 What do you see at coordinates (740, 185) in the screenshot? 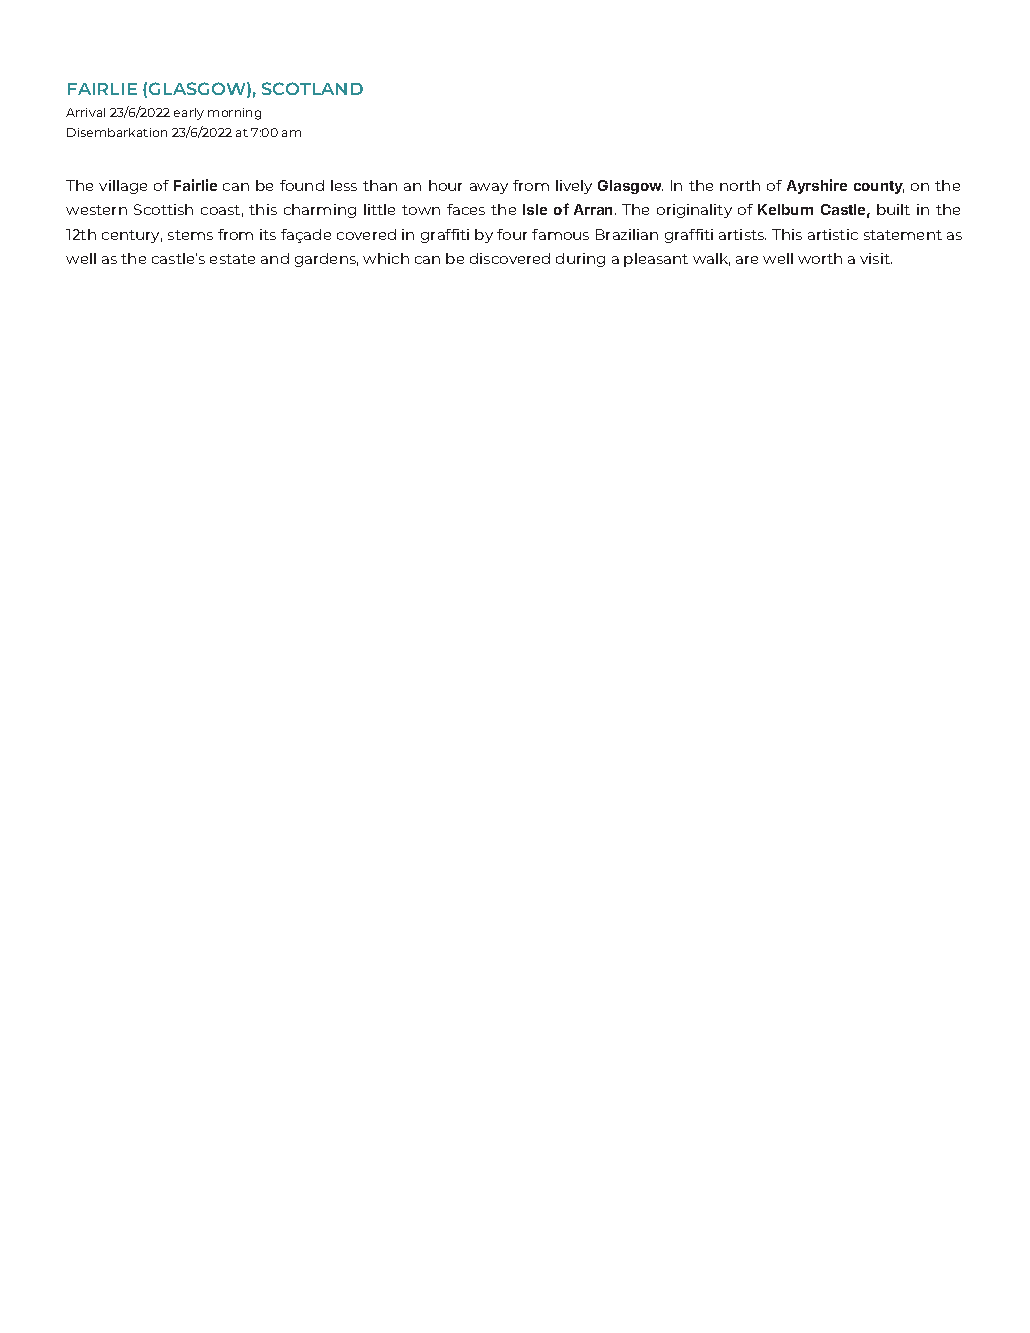
I see `north` at bounding box center [740, 185].
